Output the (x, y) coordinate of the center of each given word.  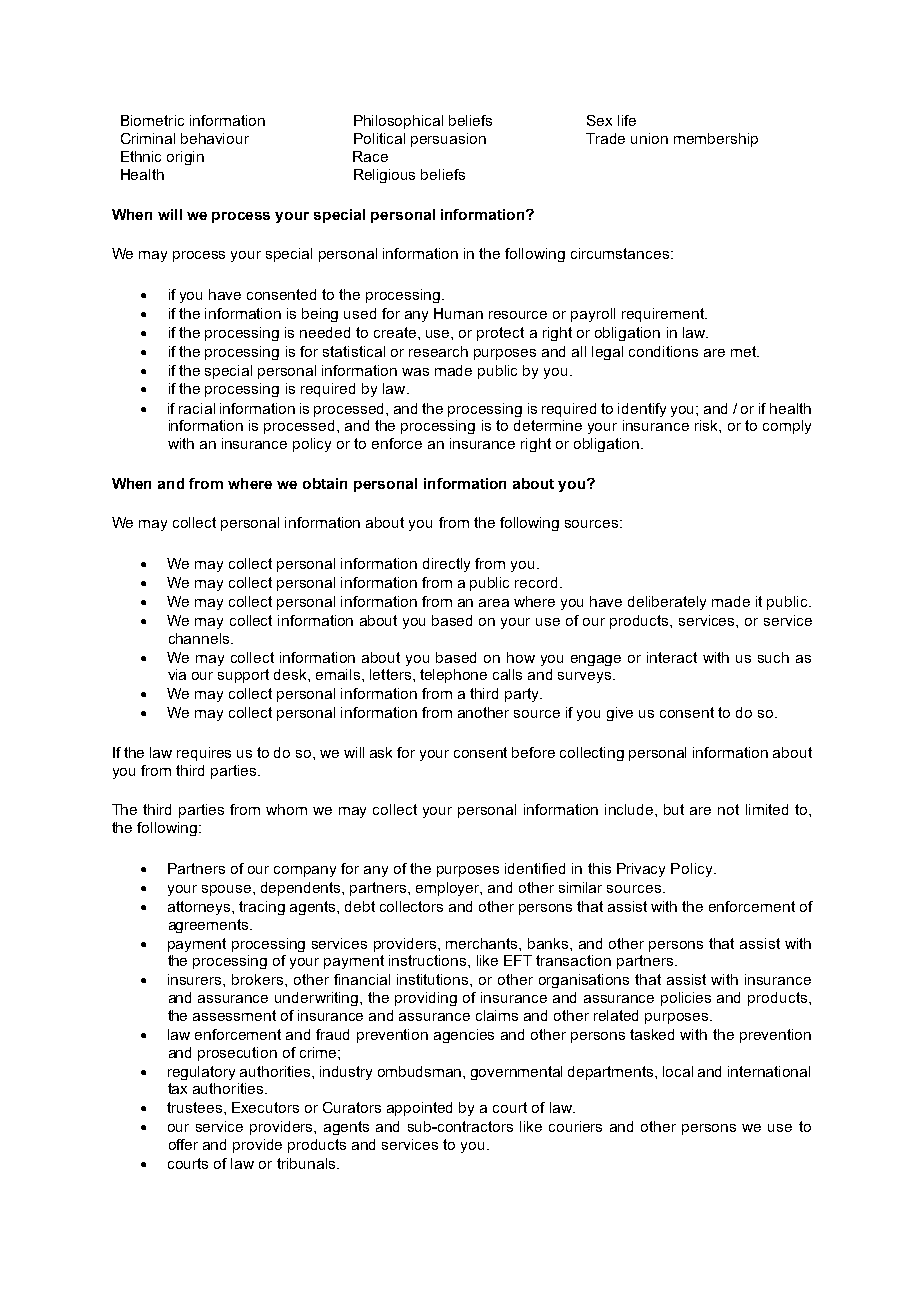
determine (548, 425)
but (674, 809)
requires (204, 754)
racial (197, 408)
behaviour (215, 138)
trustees (196, 1107)
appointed (419, 1109)
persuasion (448, 140)
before (533, 752)
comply (787, 427)
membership (716, 140)
